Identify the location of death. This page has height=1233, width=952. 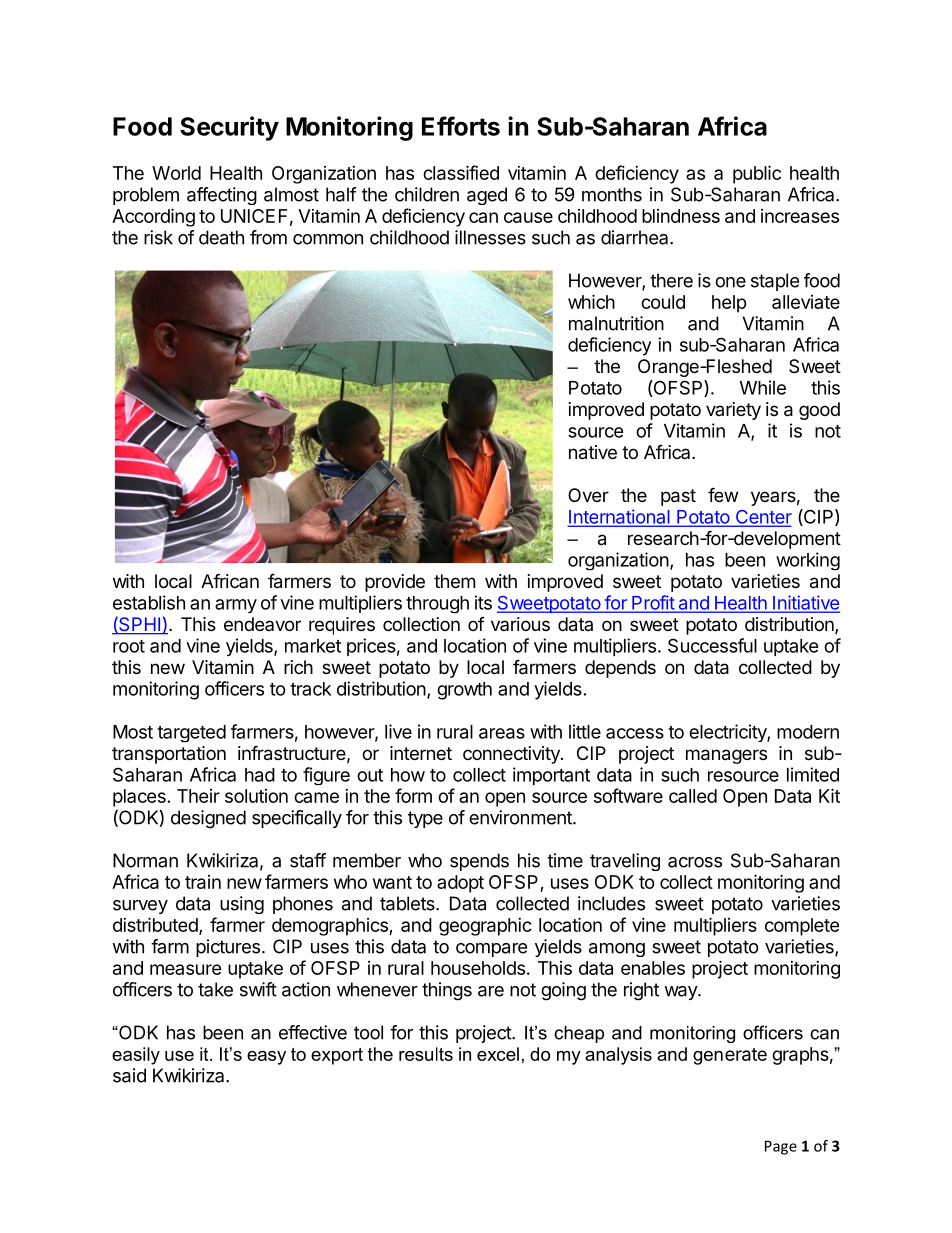
(221, 237).
